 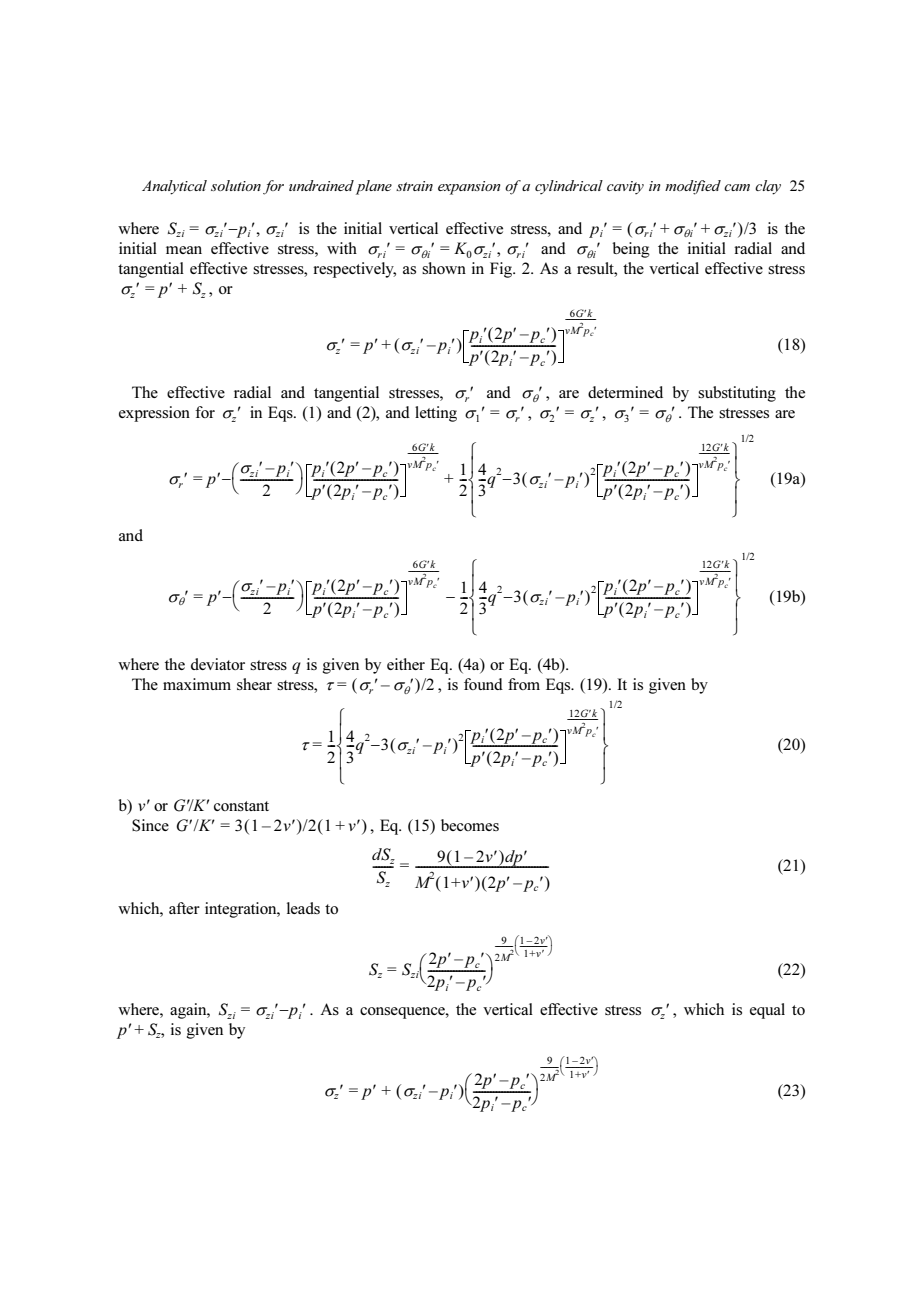 What do you see at coordinates (693, 187) in the screenshot?
I see `modified` at bounding box center [693, 187].
